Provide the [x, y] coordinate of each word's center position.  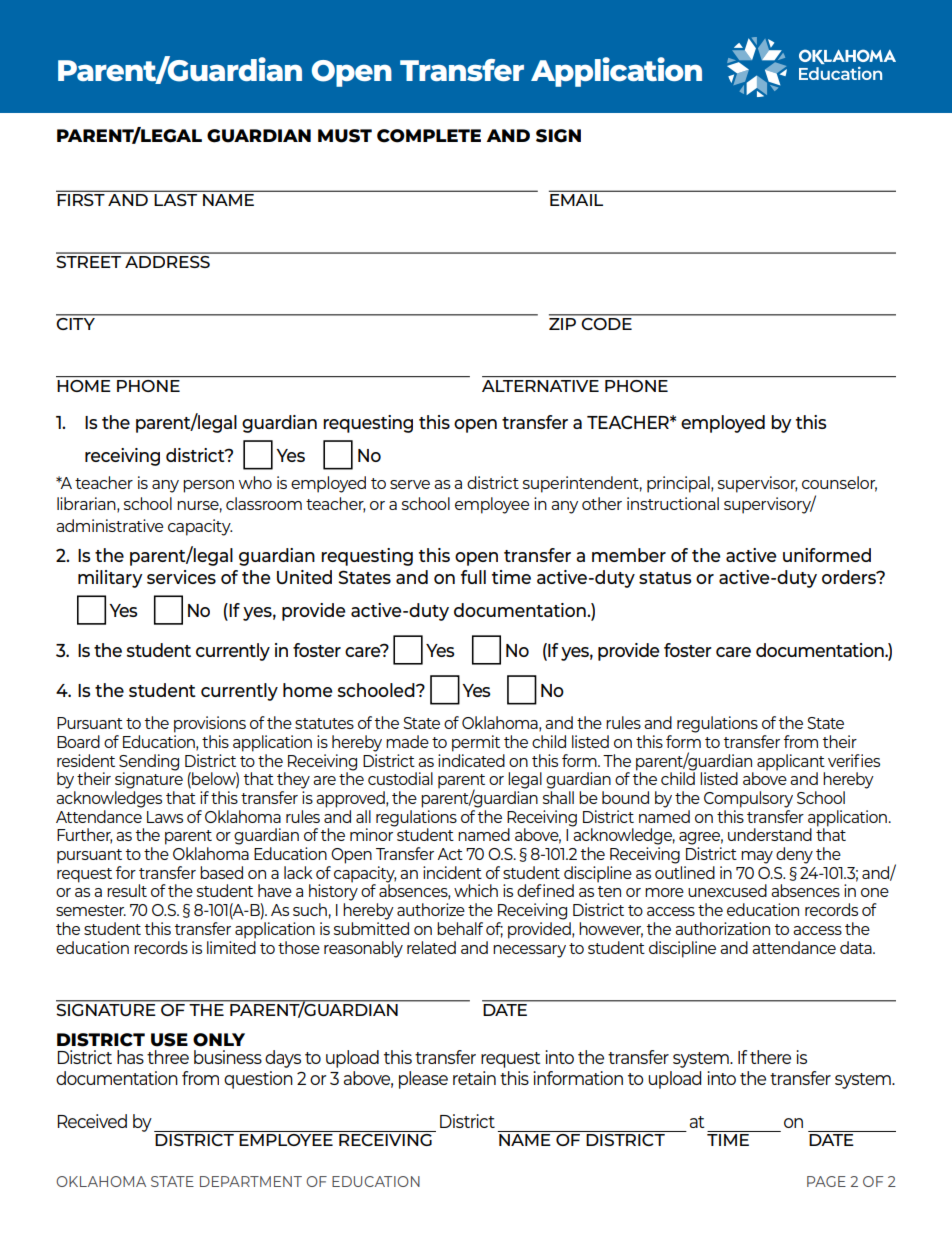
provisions [210, 724]
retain [474, 1078]
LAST [176, 200]
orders [850, 577]
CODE [607, 322]
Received [92, 1121]
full [473, 577]
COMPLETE [429, 136]
